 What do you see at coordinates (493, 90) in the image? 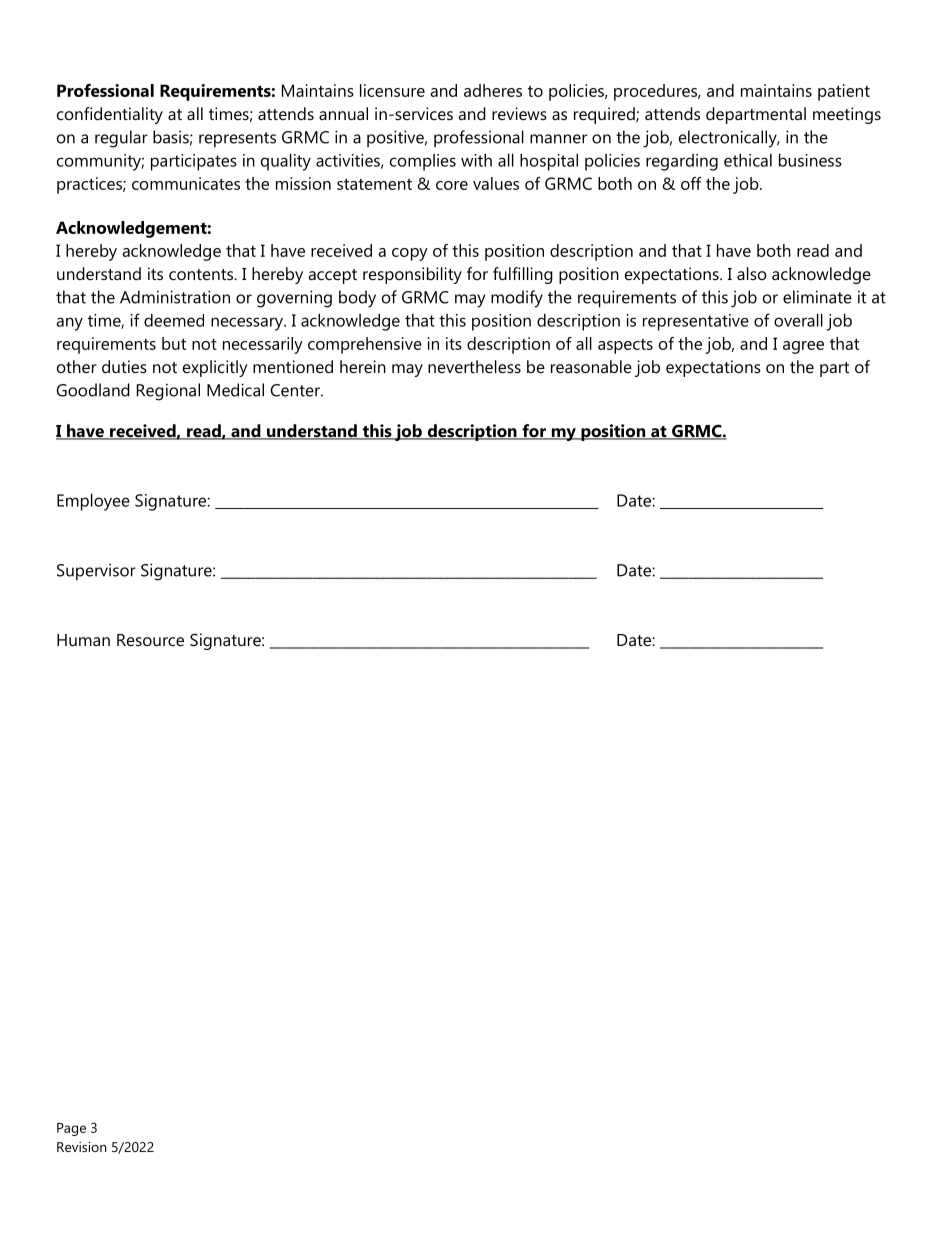
I see `adheres` at bounding box center [493, 90].
